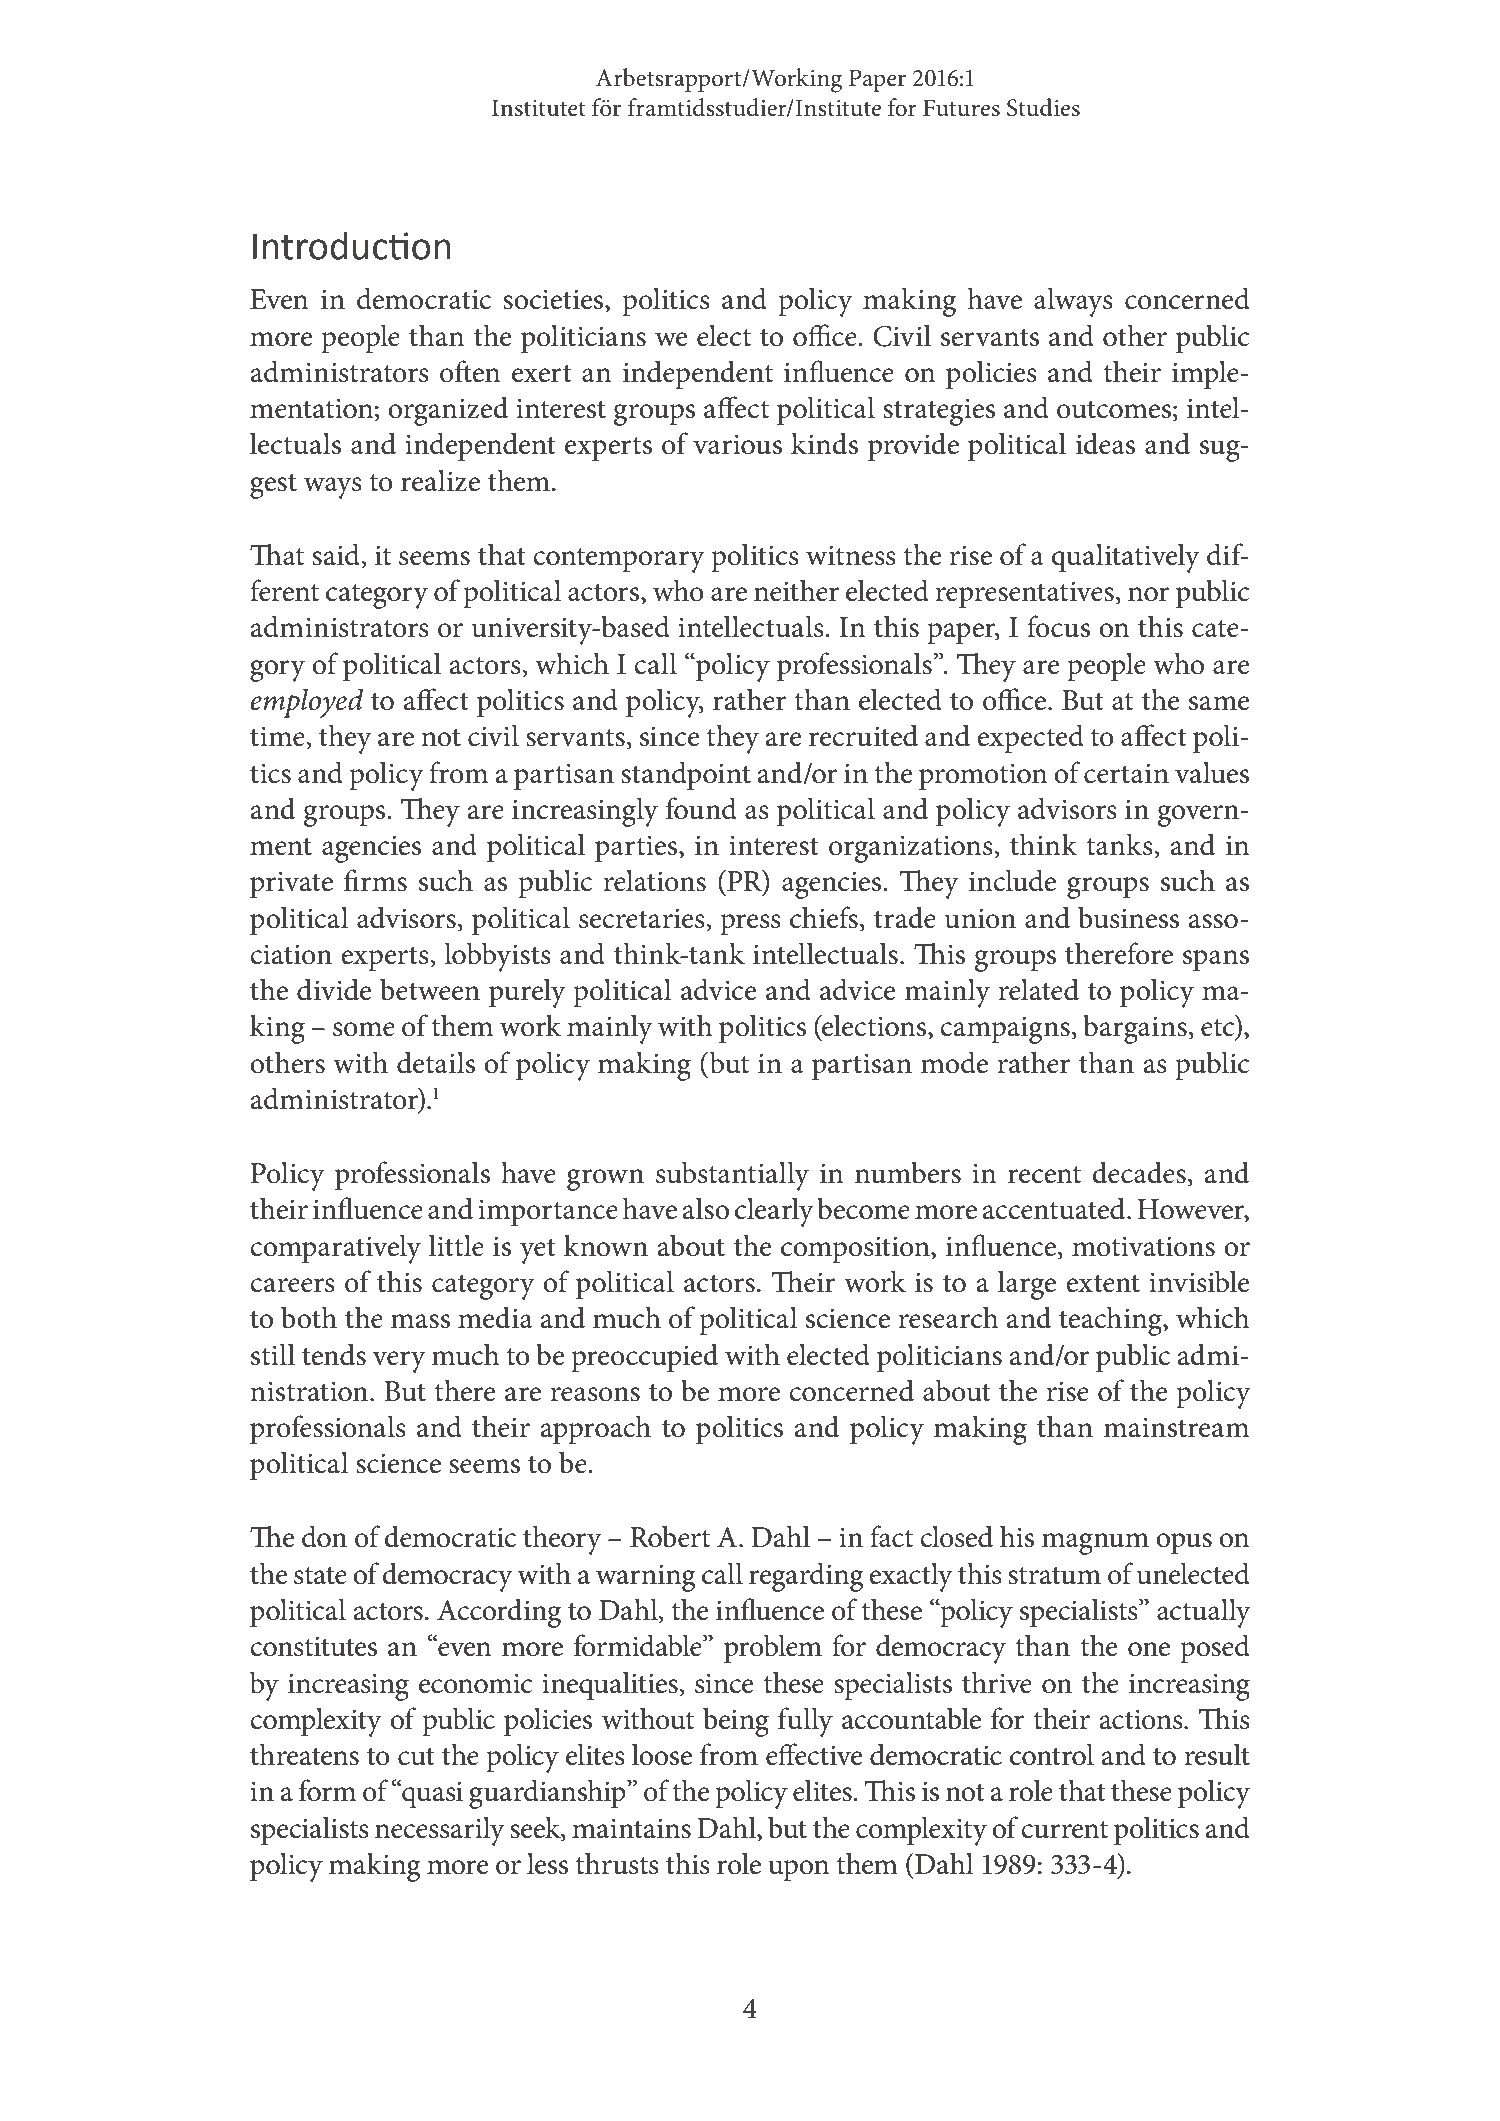 The image size is (1500, 2121). What do you see at coordinates (431, 1794) in the screenshot?
I see `quasi` at bounding box center [431, 1794].
